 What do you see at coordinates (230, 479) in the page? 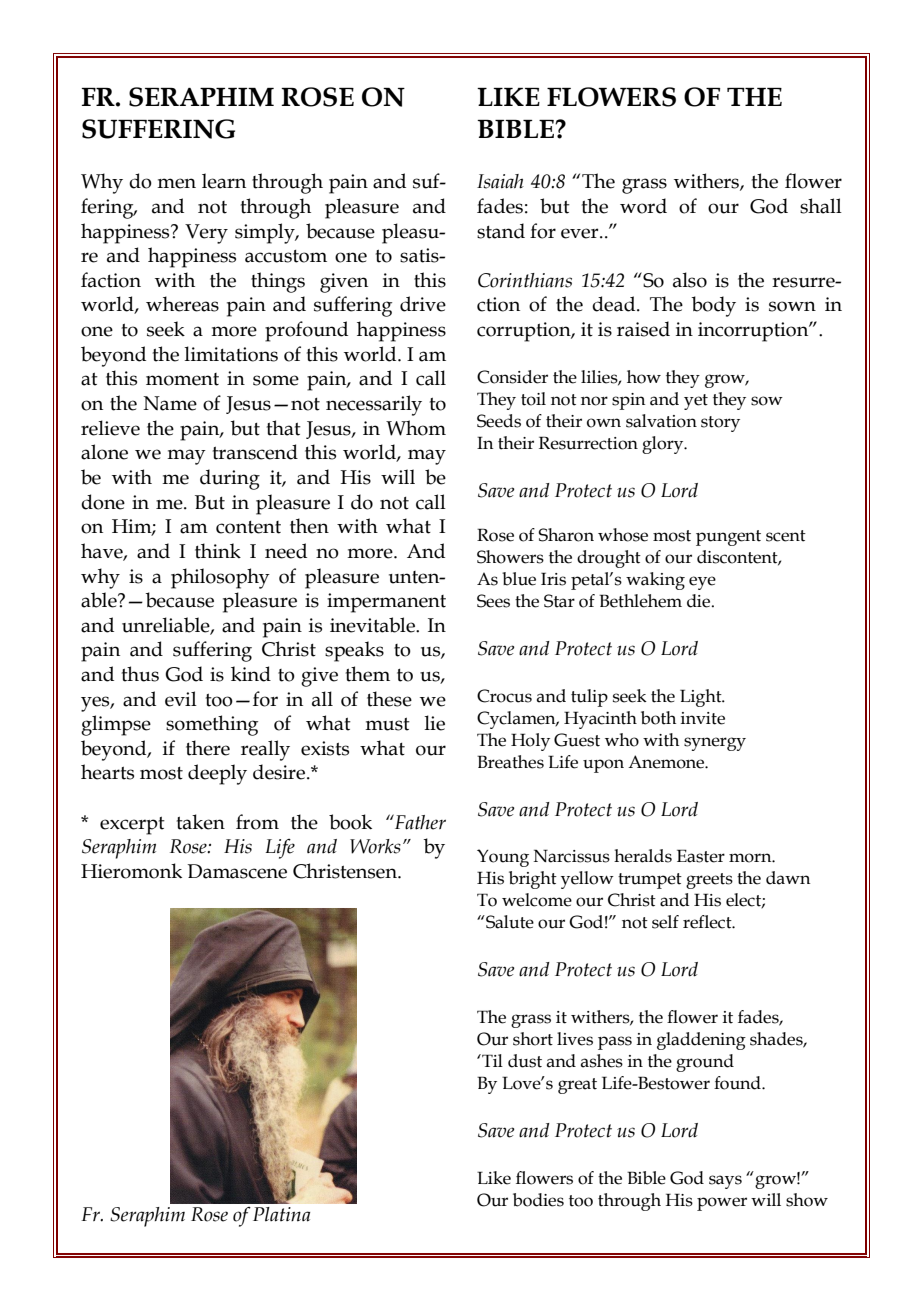
I see `during` at bounding box center [230, 479].
